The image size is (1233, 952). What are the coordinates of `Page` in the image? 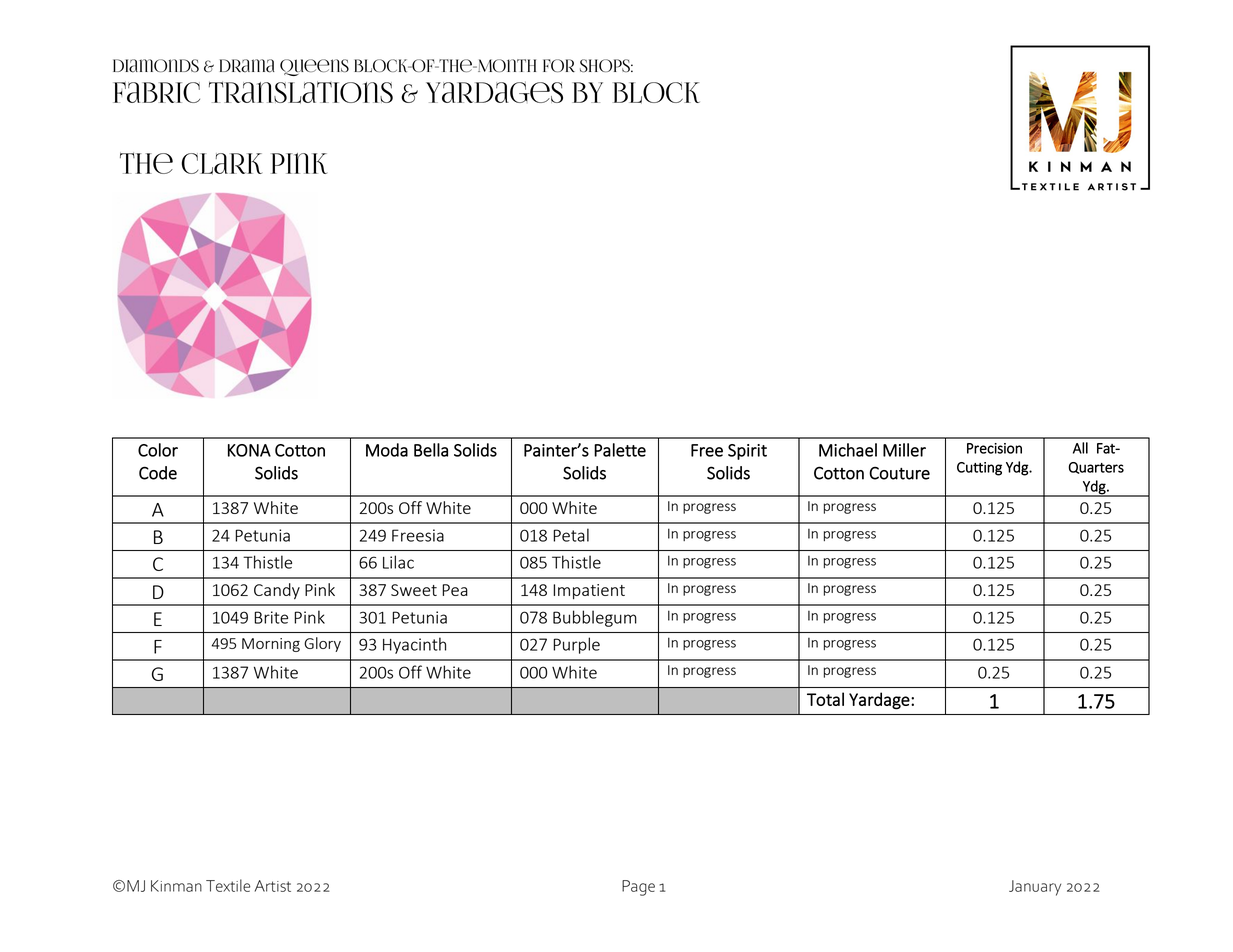 It's located at (638, 888).
